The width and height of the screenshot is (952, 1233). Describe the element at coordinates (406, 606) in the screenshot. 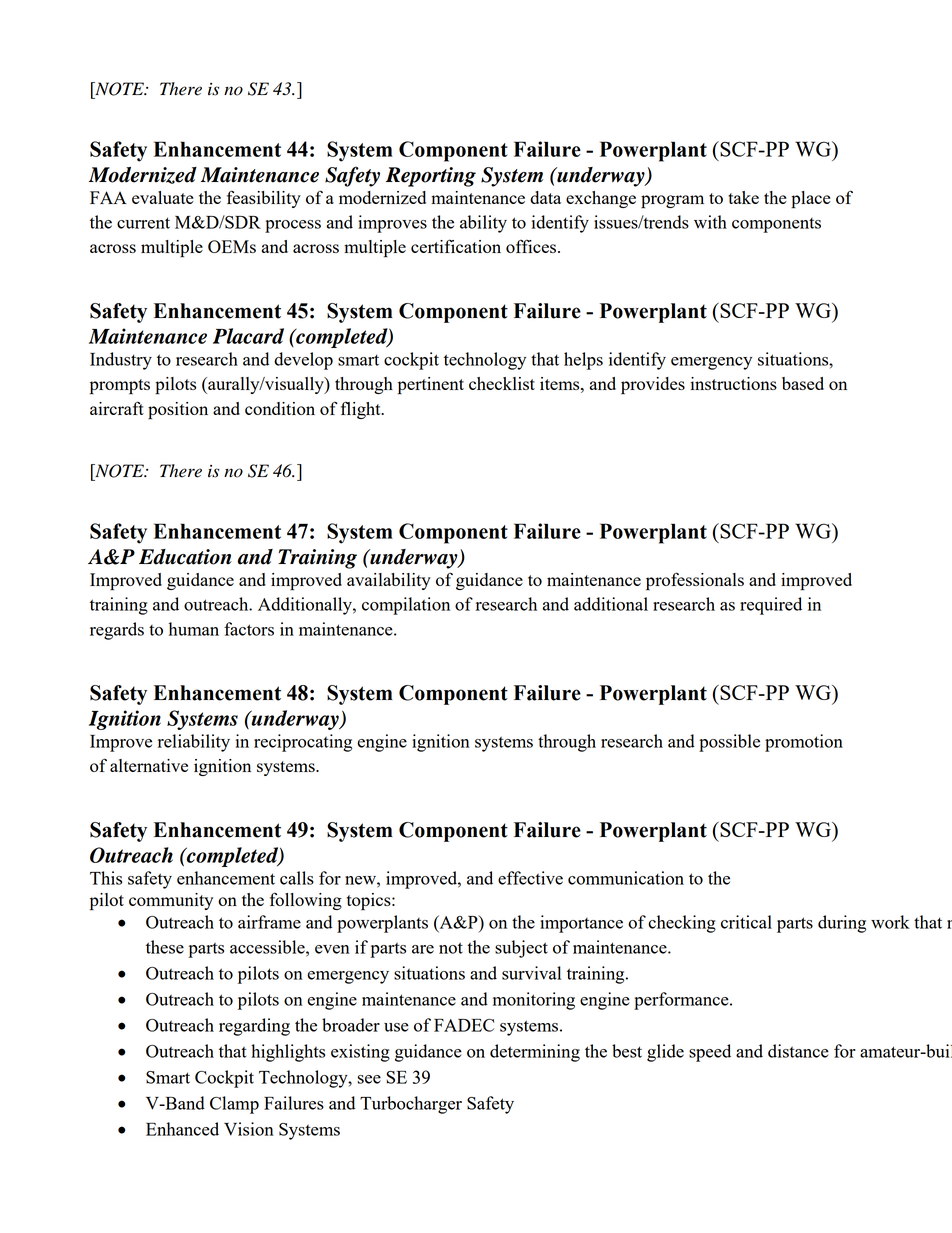

I see `compilation` at that location.
